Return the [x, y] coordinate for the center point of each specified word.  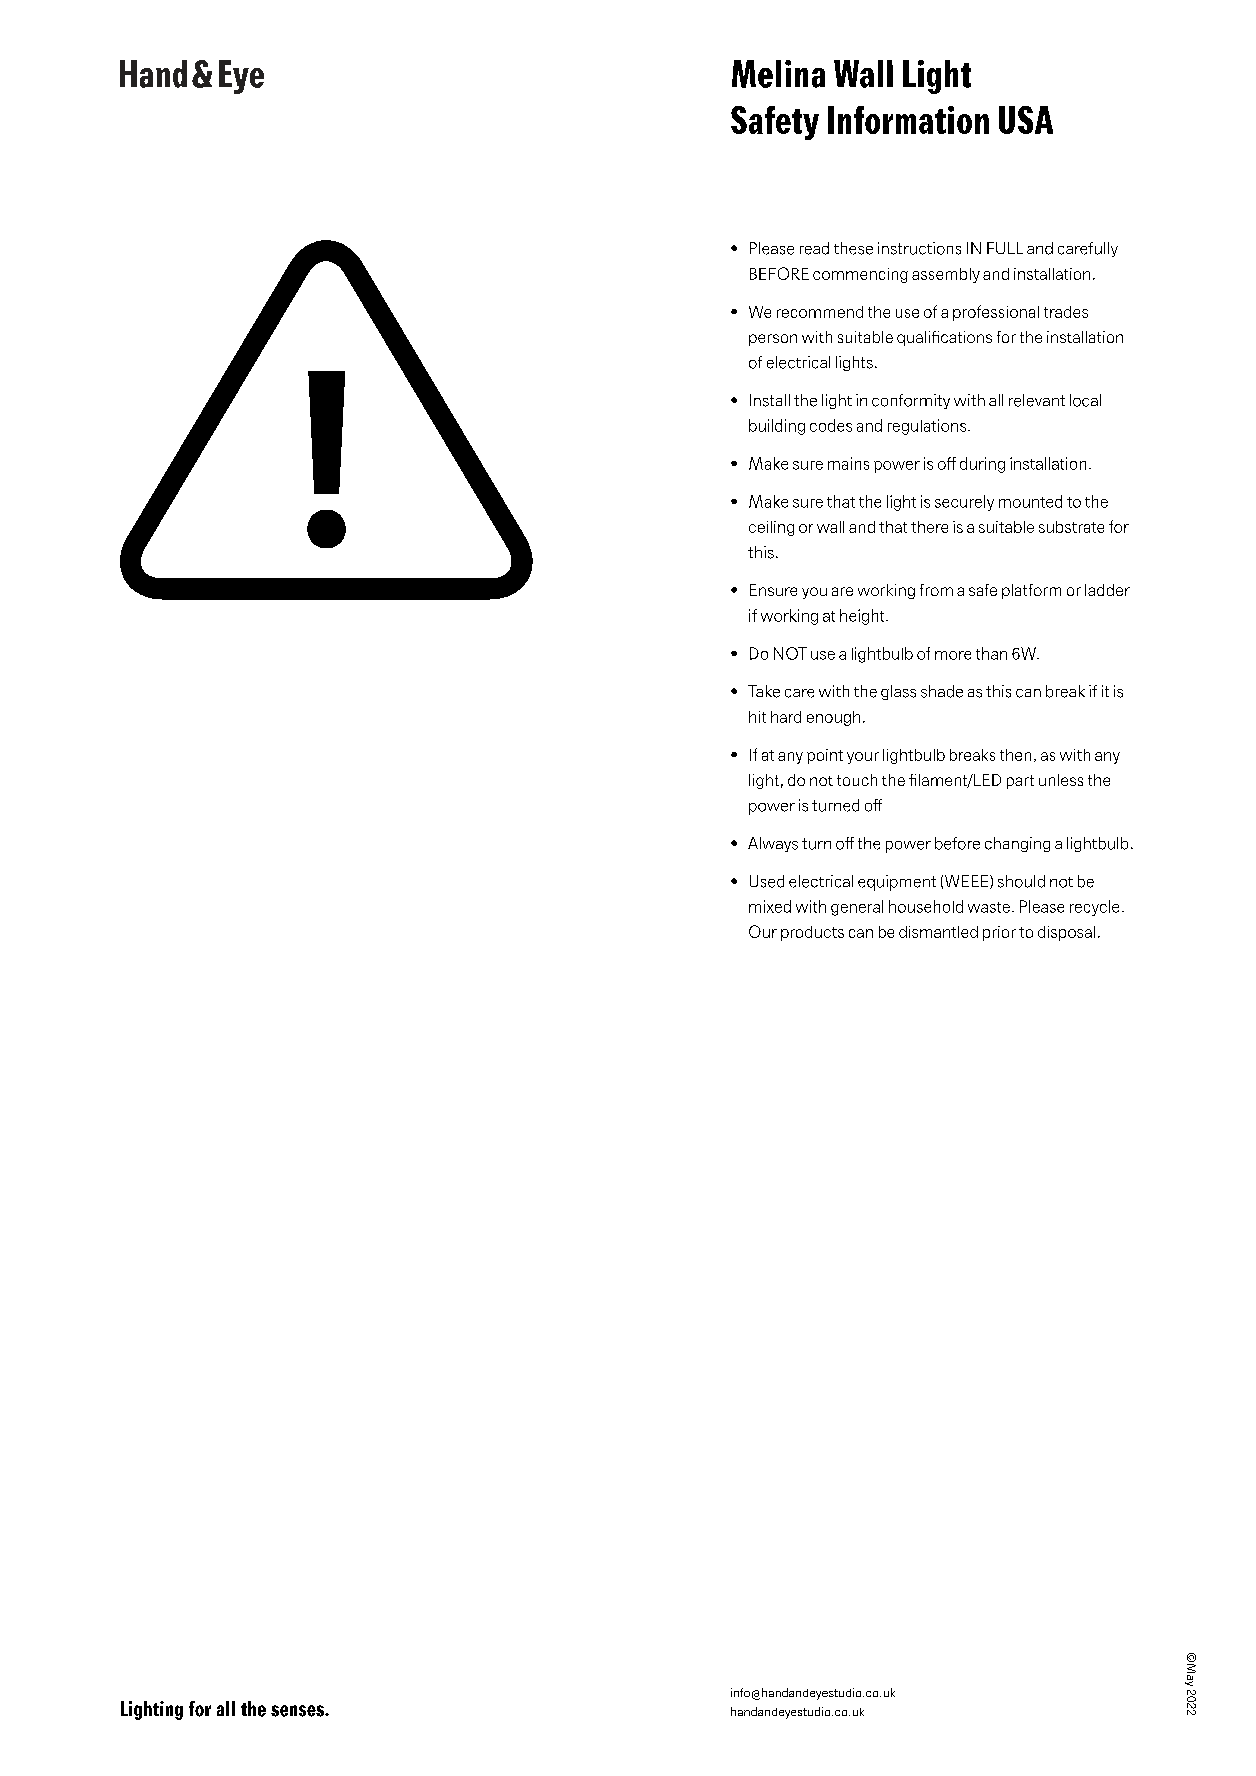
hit [757, 717]
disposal [1066, 933]
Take [764, 691]
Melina [778, 74]
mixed [770, 906]
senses [298, 1711]
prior [999, 933]
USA [1026, 120]
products [812, 933]
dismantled [938, 932]
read [814, 248]
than [991, 653]
